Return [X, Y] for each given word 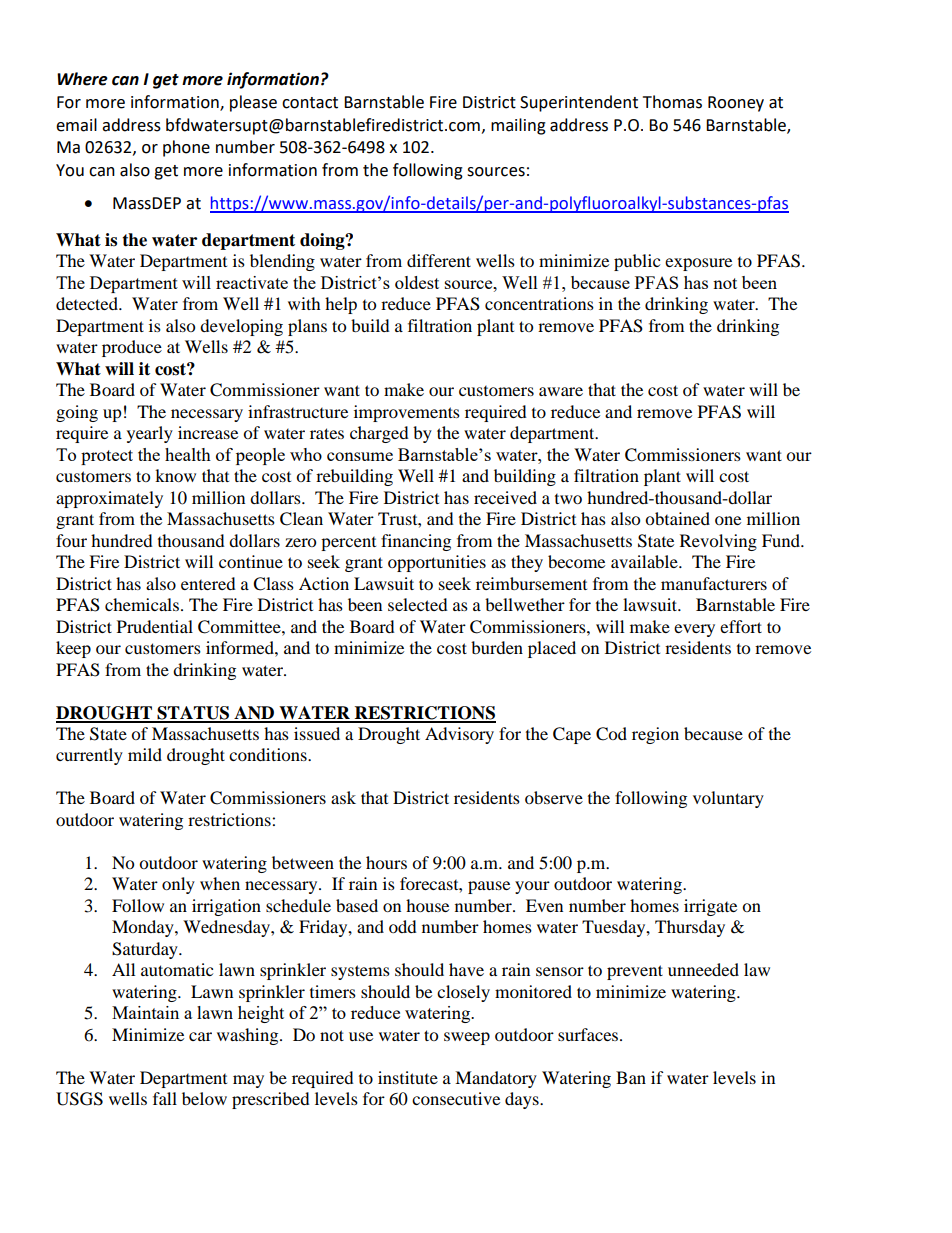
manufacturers [714, 583]
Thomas [672, 102]
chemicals [142, 604]
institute [408, 1077]
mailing [518, 126]
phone [186, 148]
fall [165, 1098]
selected [418, 604]
